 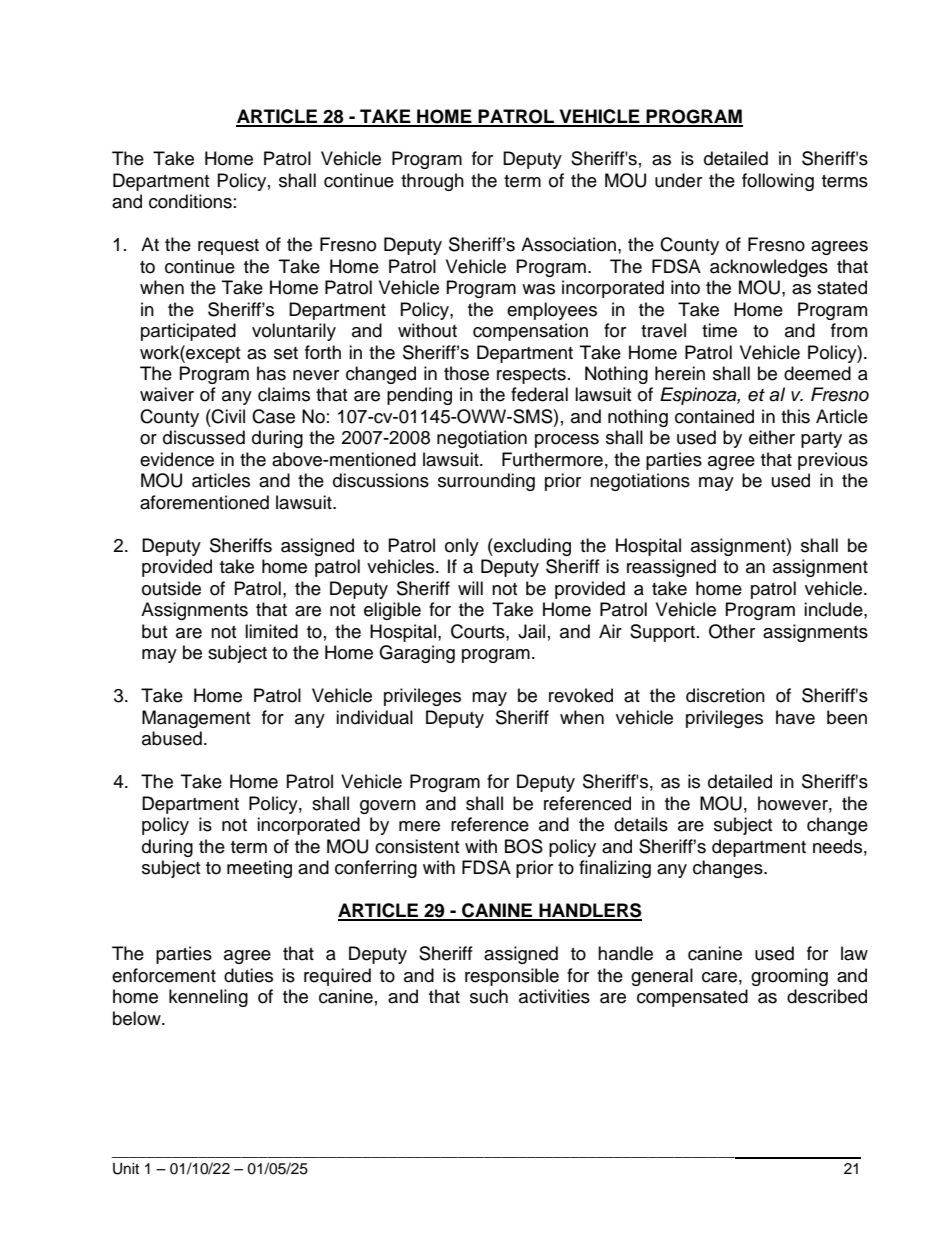 What do you see at coordinates (126, 1169) in the page?
I see `Unit` at bounding box center [126, 1169].
